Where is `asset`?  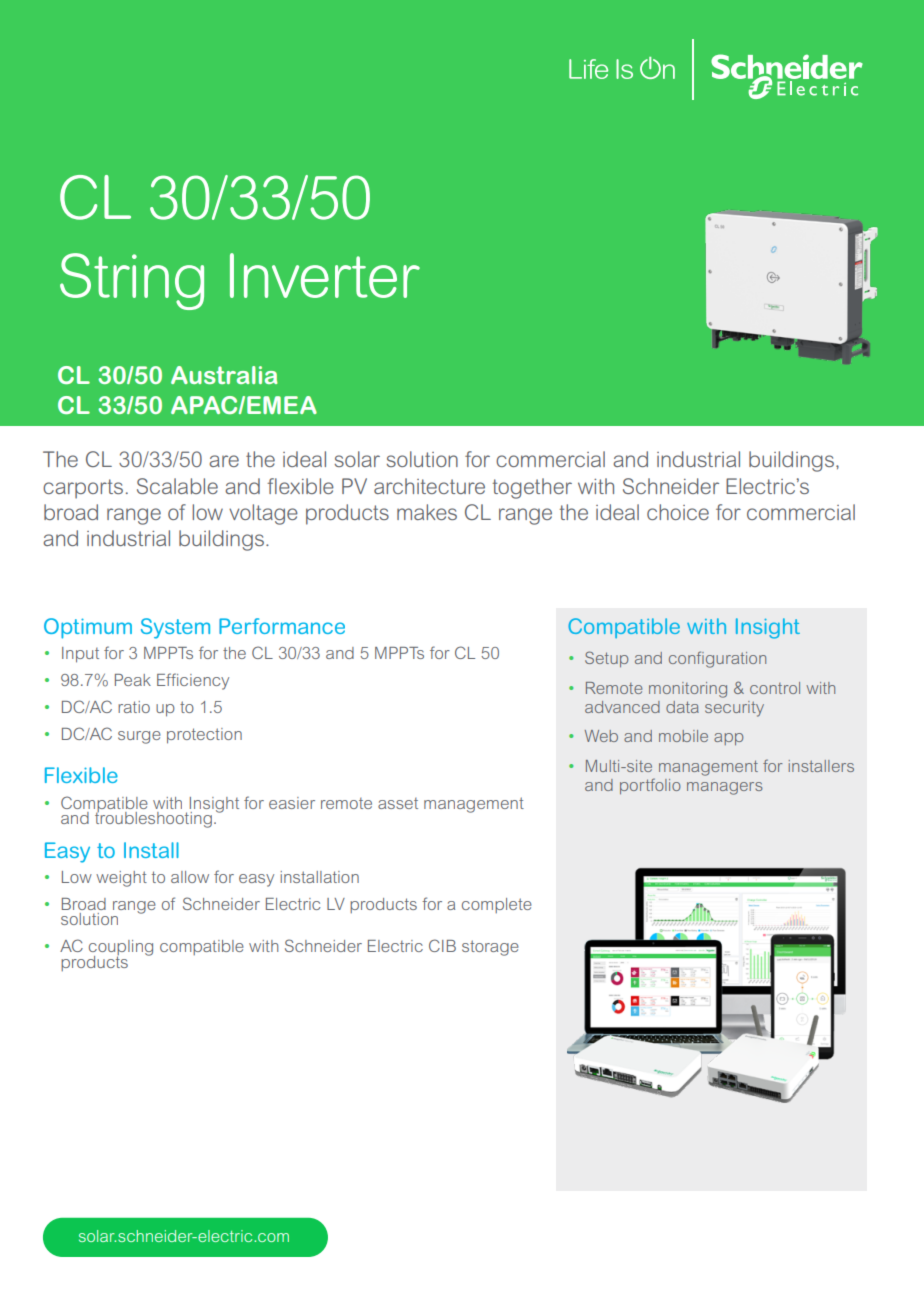
asset is located at coordinates (398, 803).
